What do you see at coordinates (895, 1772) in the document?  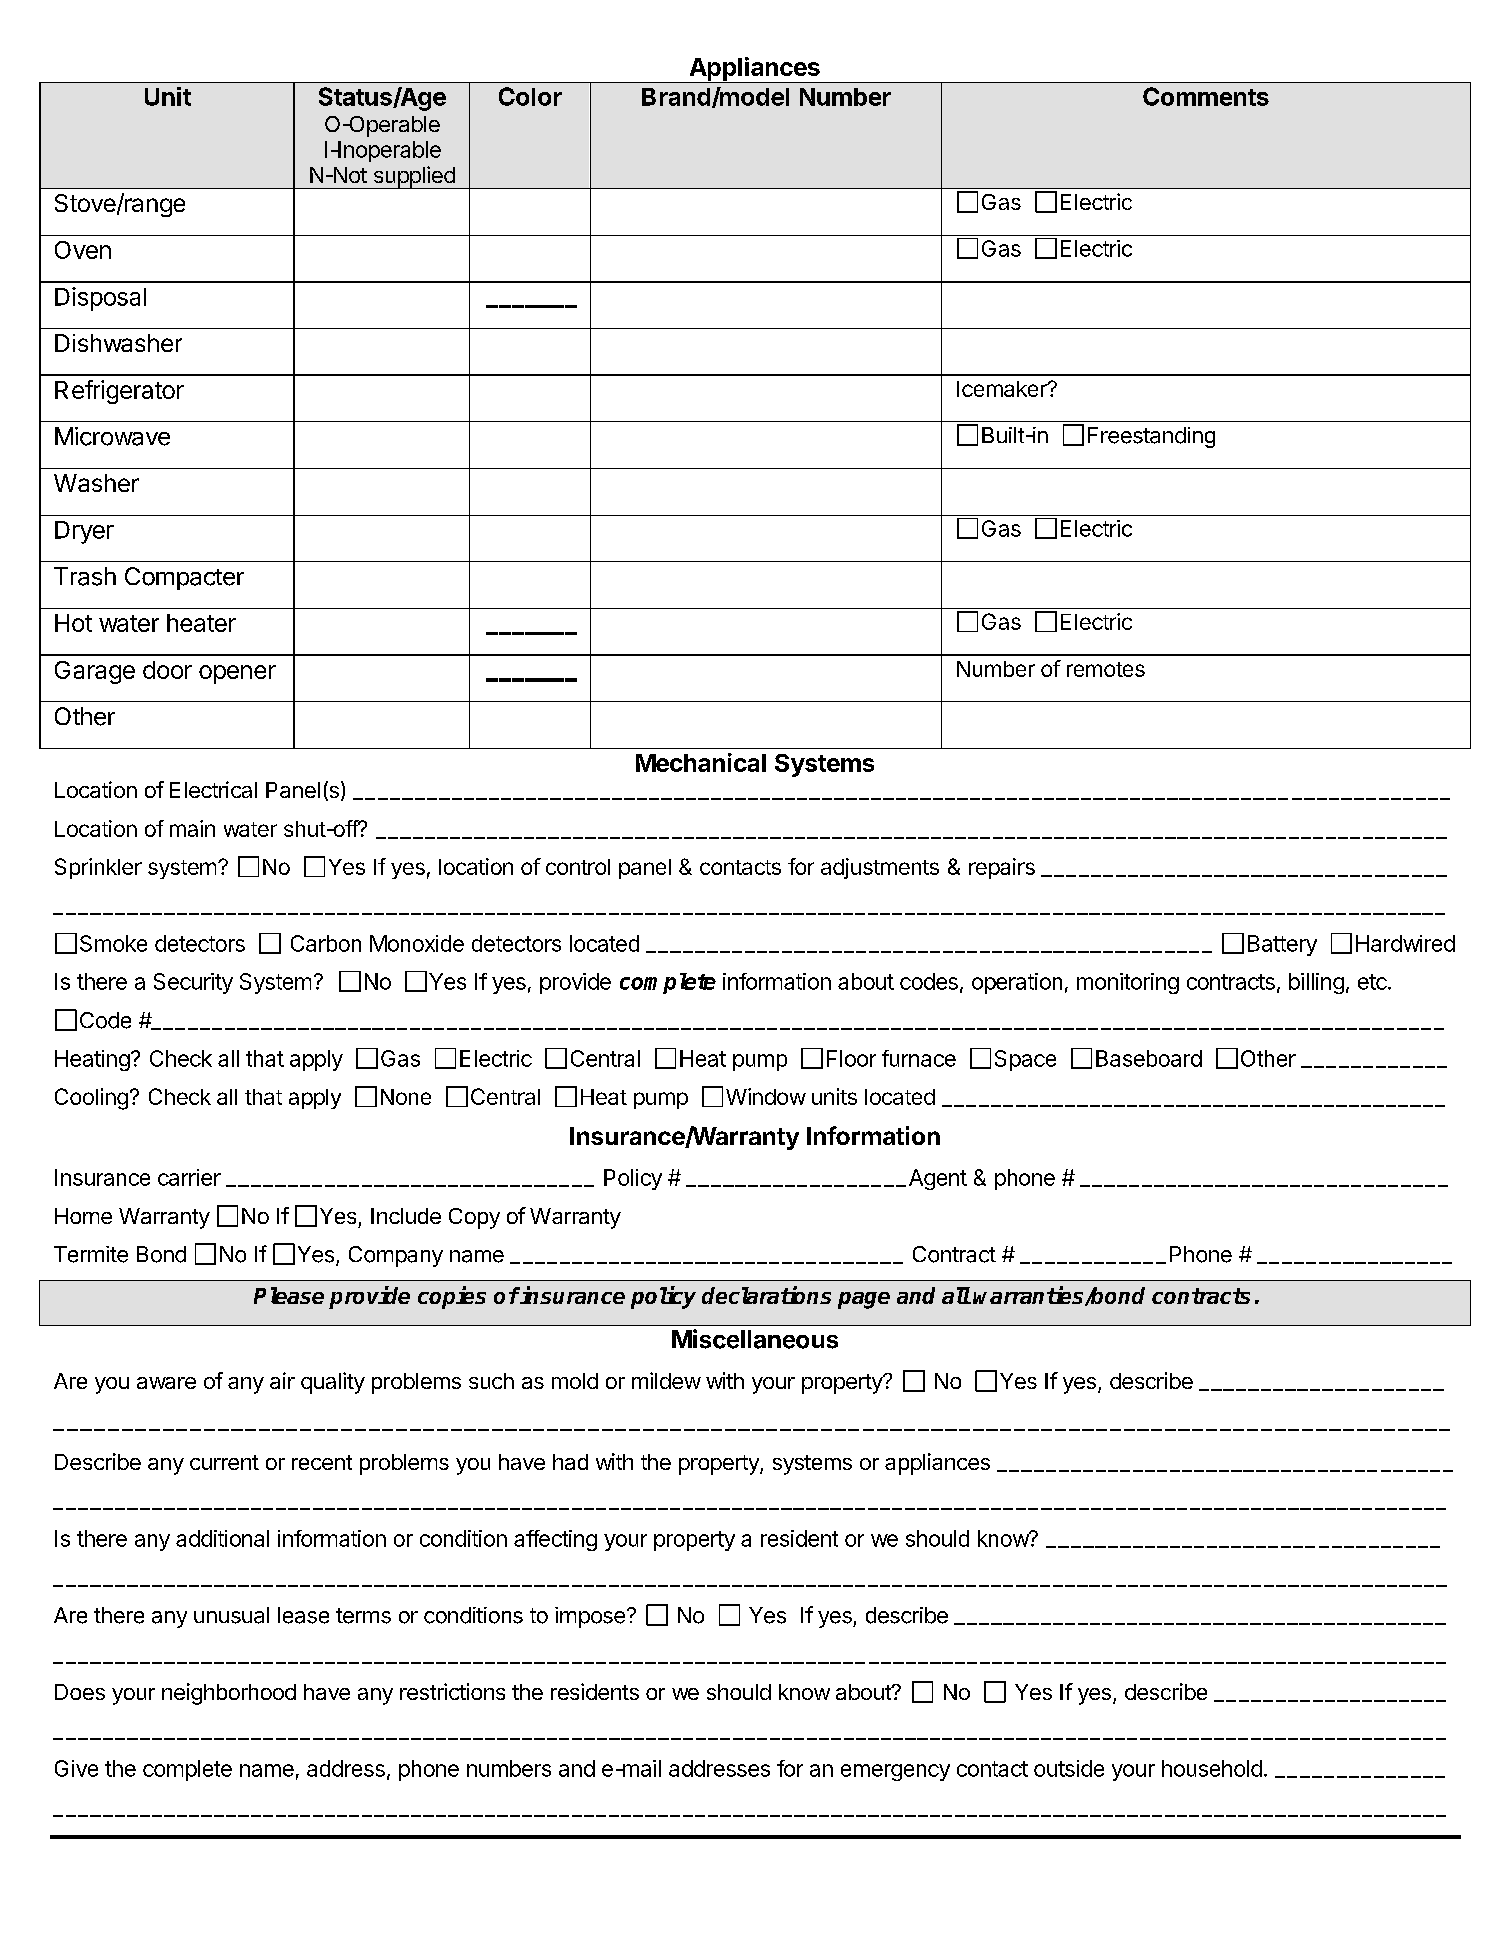 I see `emergency` at bounding box center [895, 1772].
